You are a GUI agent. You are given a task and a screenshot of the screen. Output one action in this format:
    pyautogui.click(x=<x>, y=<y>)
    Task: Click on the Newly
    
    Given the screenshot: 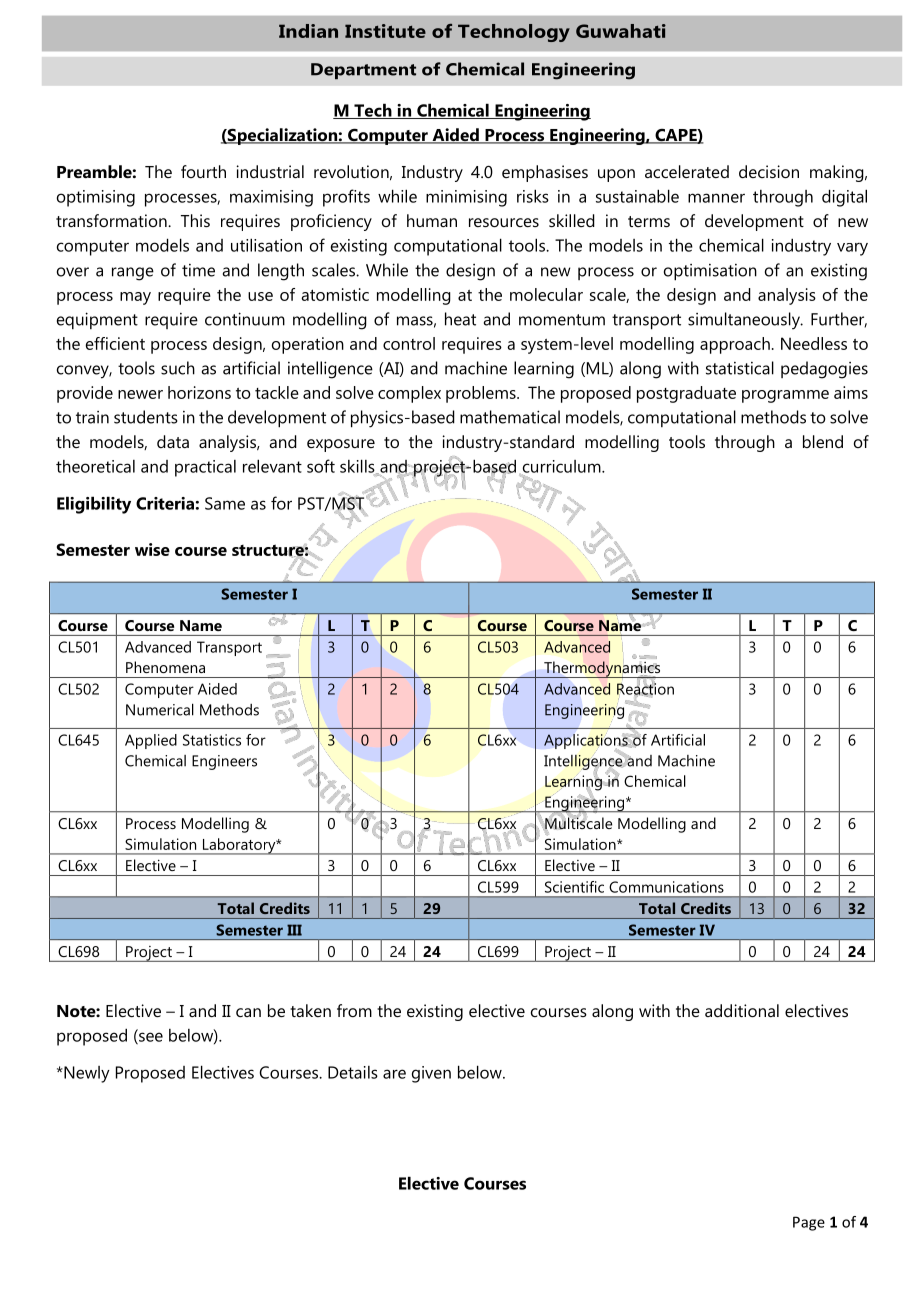 What is the action you would take?
    pyautogui.click(x=86, y=1074)
